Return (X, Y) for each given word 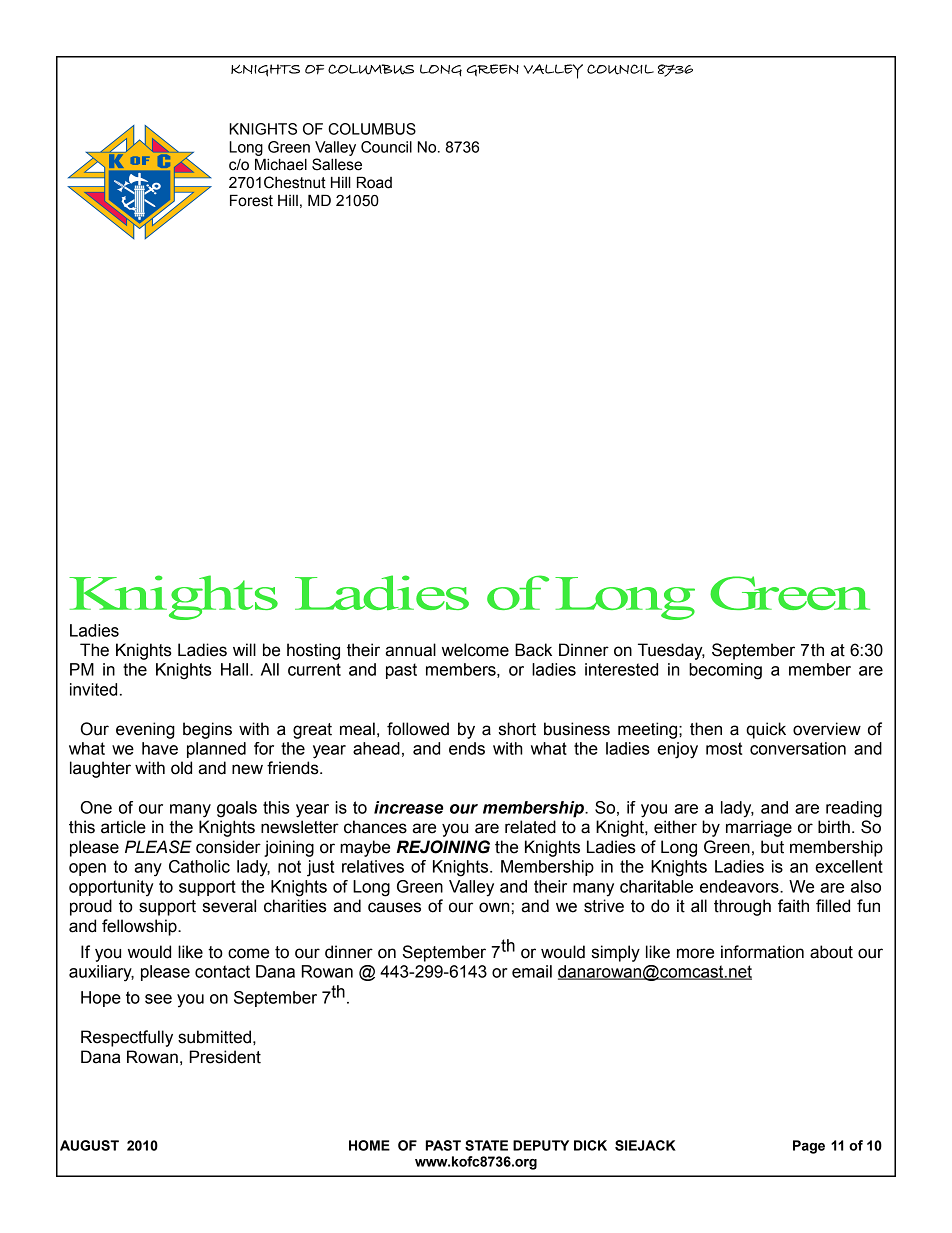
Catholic (199, 866)
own (494, 907)
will (244, 649)
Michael (281, 164)
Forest (251, 200)
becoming (725, 671)
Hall (236, 669)
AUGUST (89, 1145)
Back (533, 650)
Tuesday (671, 651)
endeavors (740, 886)
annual (410, 650)
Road (374, 182)
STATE (486, 1145)
